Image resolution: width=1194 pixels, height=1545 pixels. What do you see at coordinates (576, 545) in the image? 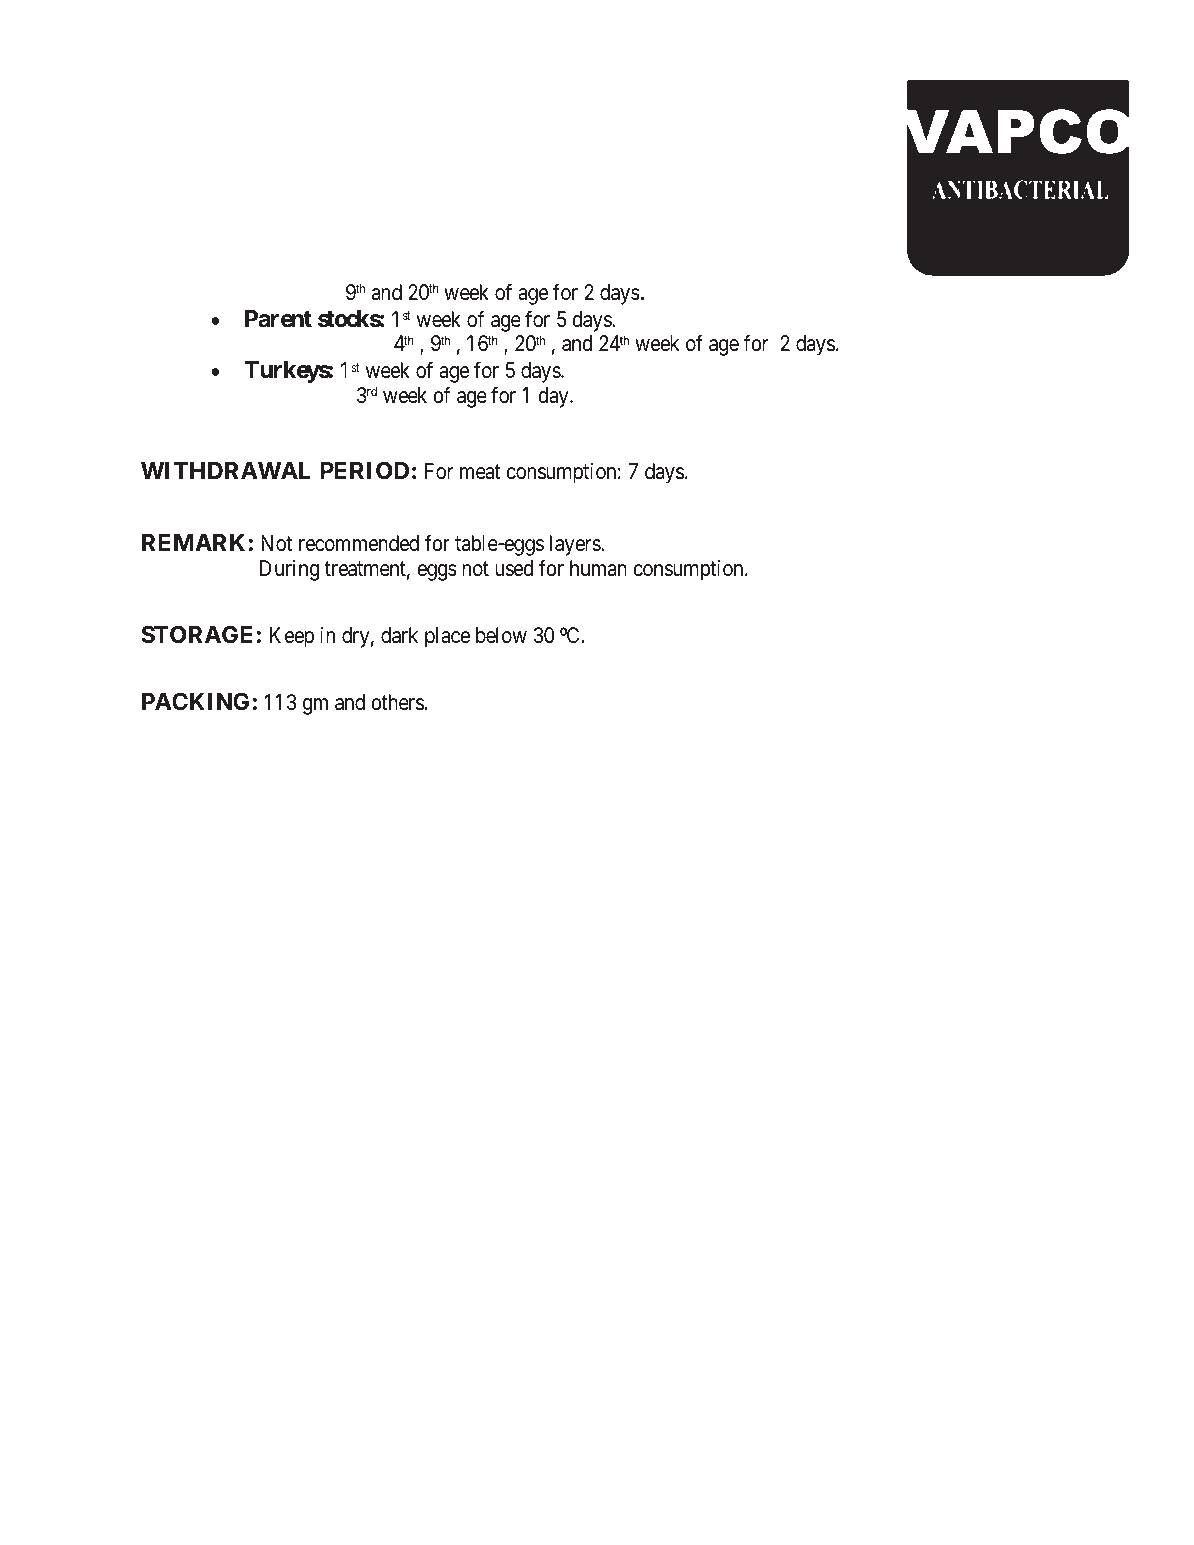
I see `layers` at bounding box center [576, 545].
